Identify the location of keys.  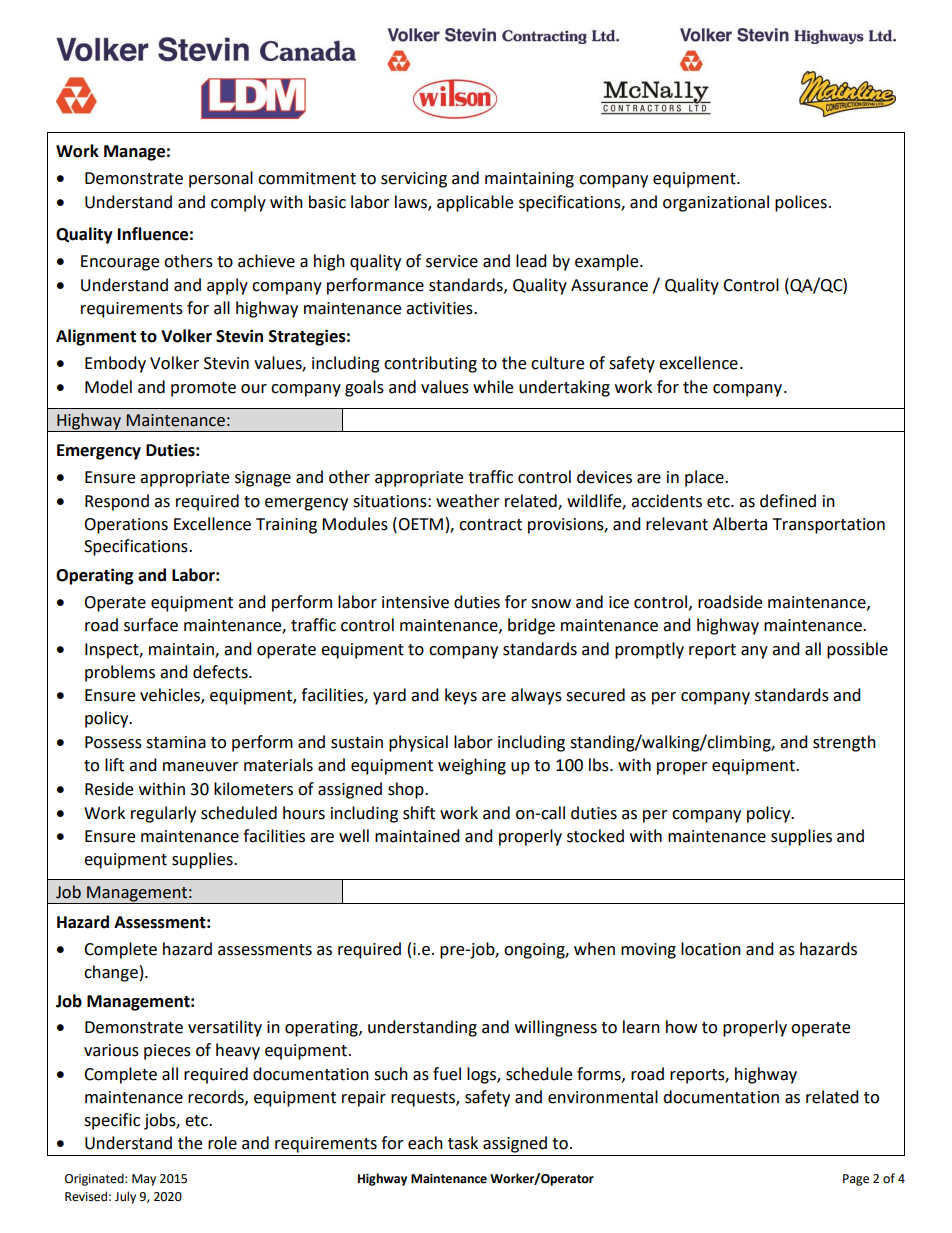
(461, 696).
